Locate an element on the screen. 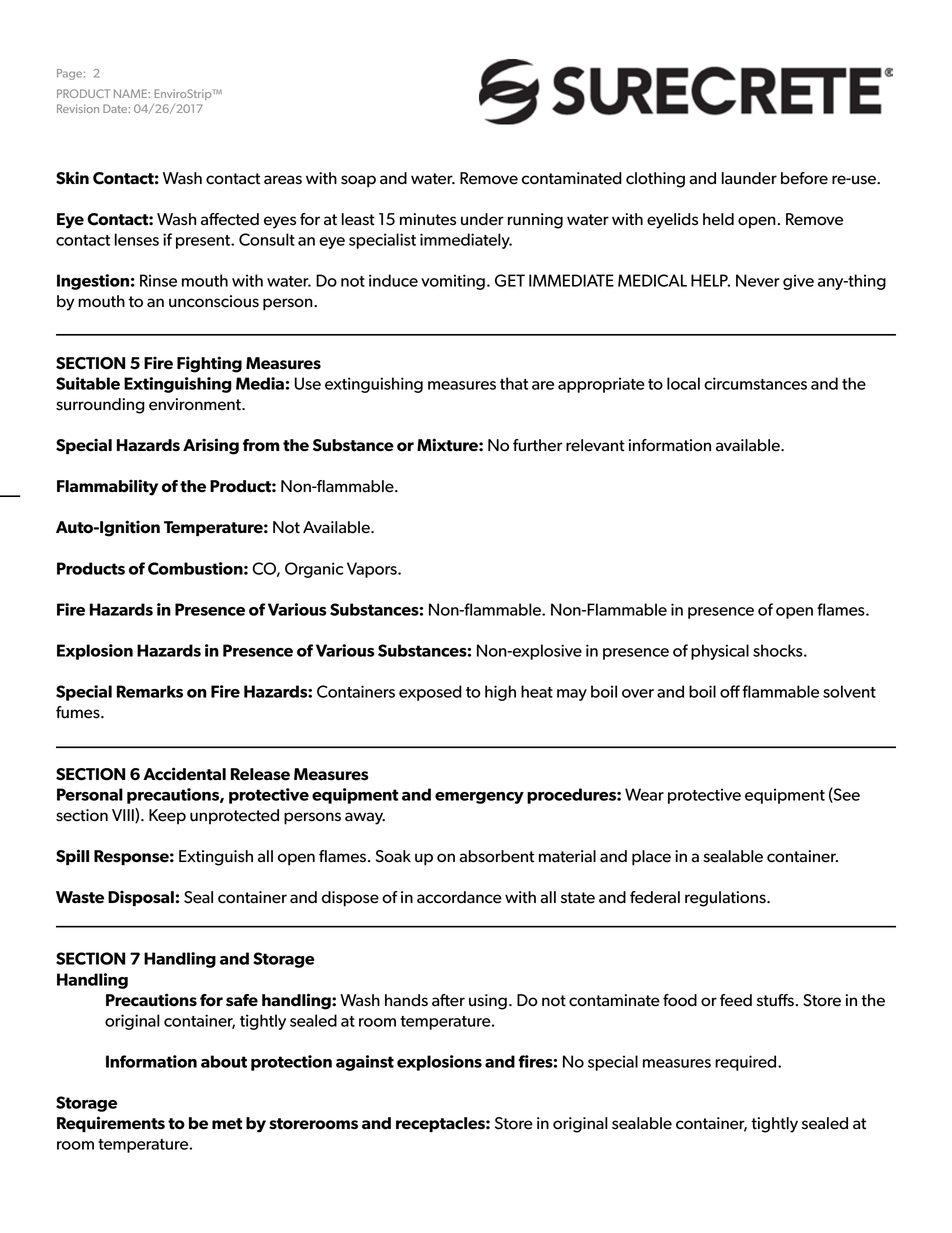  off is located at coordinates (730, 691).
